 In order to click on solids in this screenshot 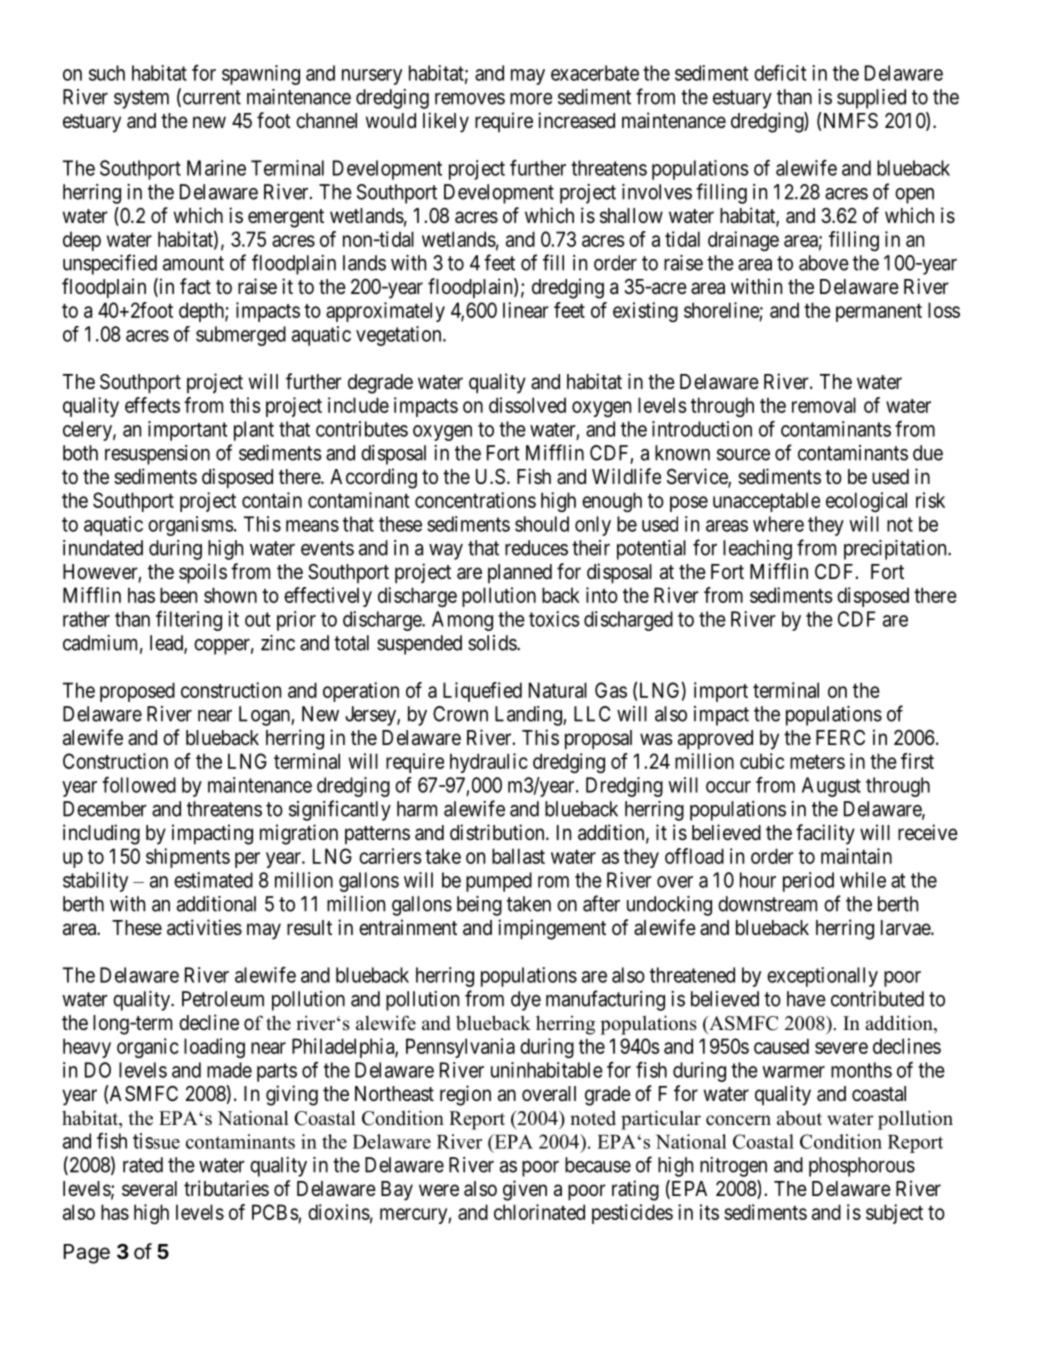, I will do `click(493, 643)`.
